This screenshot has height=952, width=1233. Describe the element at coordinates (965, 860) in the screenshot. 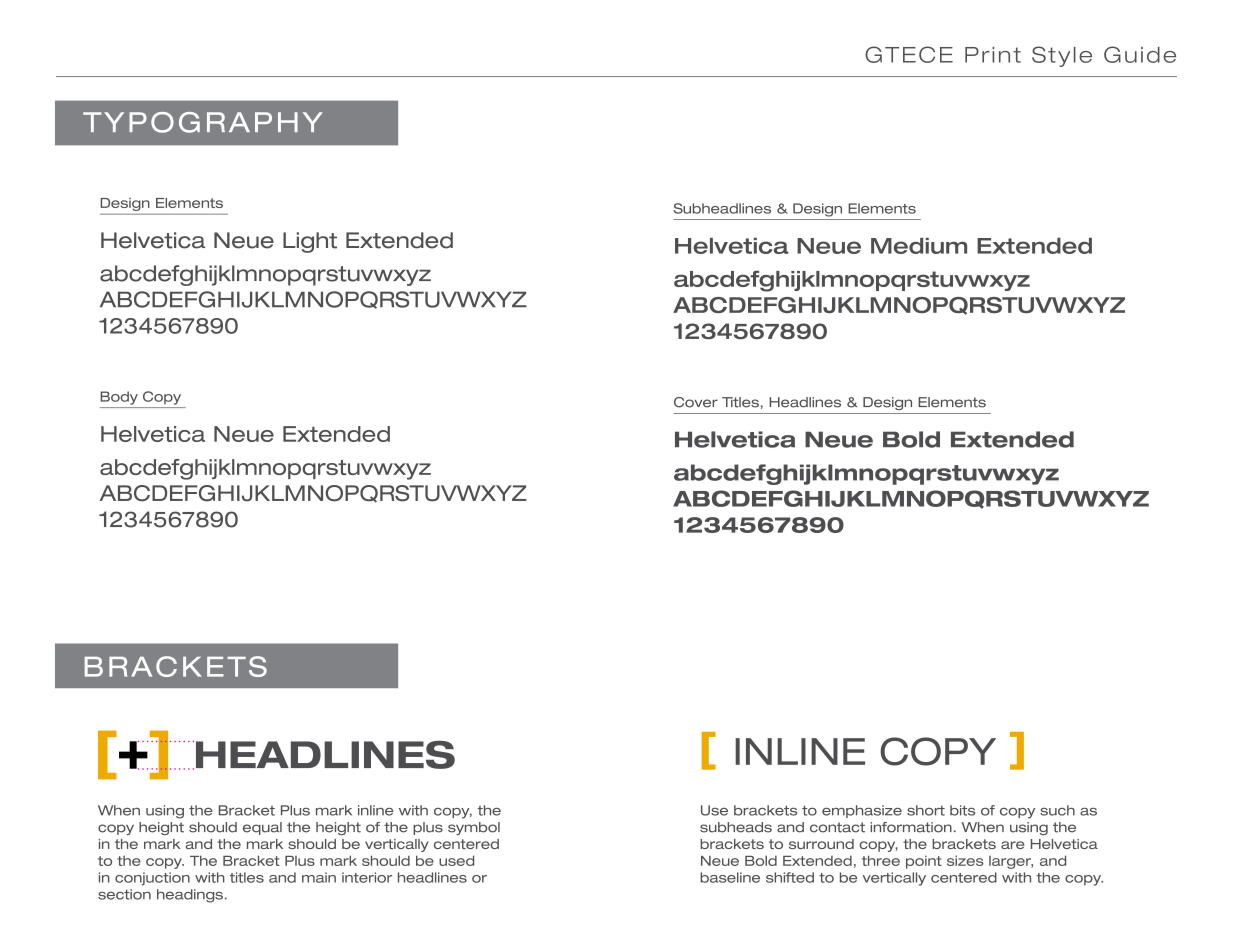

I see `sizes` at that location.
